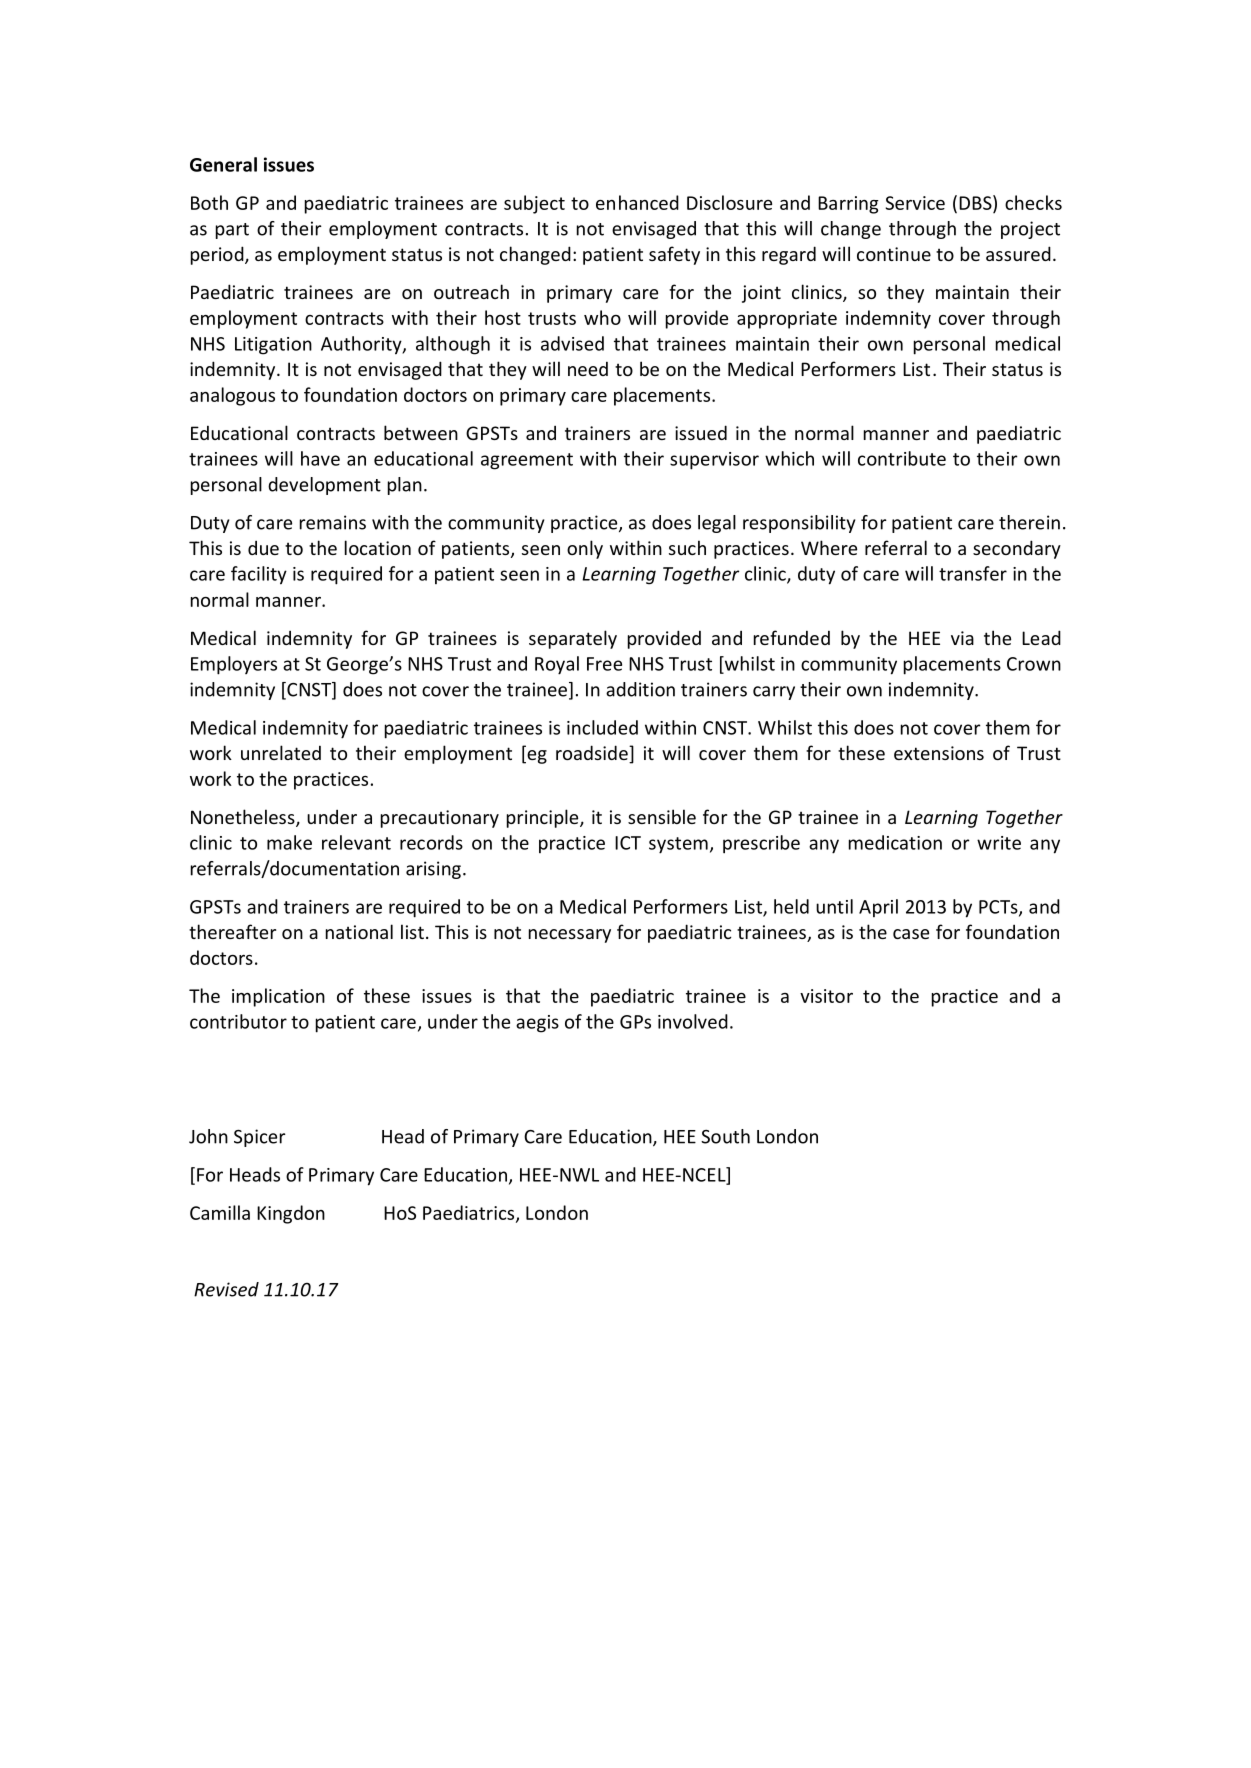 The height and width of the document is (1768, 1251). What do you see at coordinates (725, 1136) in the document?
I see `South` at bounding box center [725, 1136].
